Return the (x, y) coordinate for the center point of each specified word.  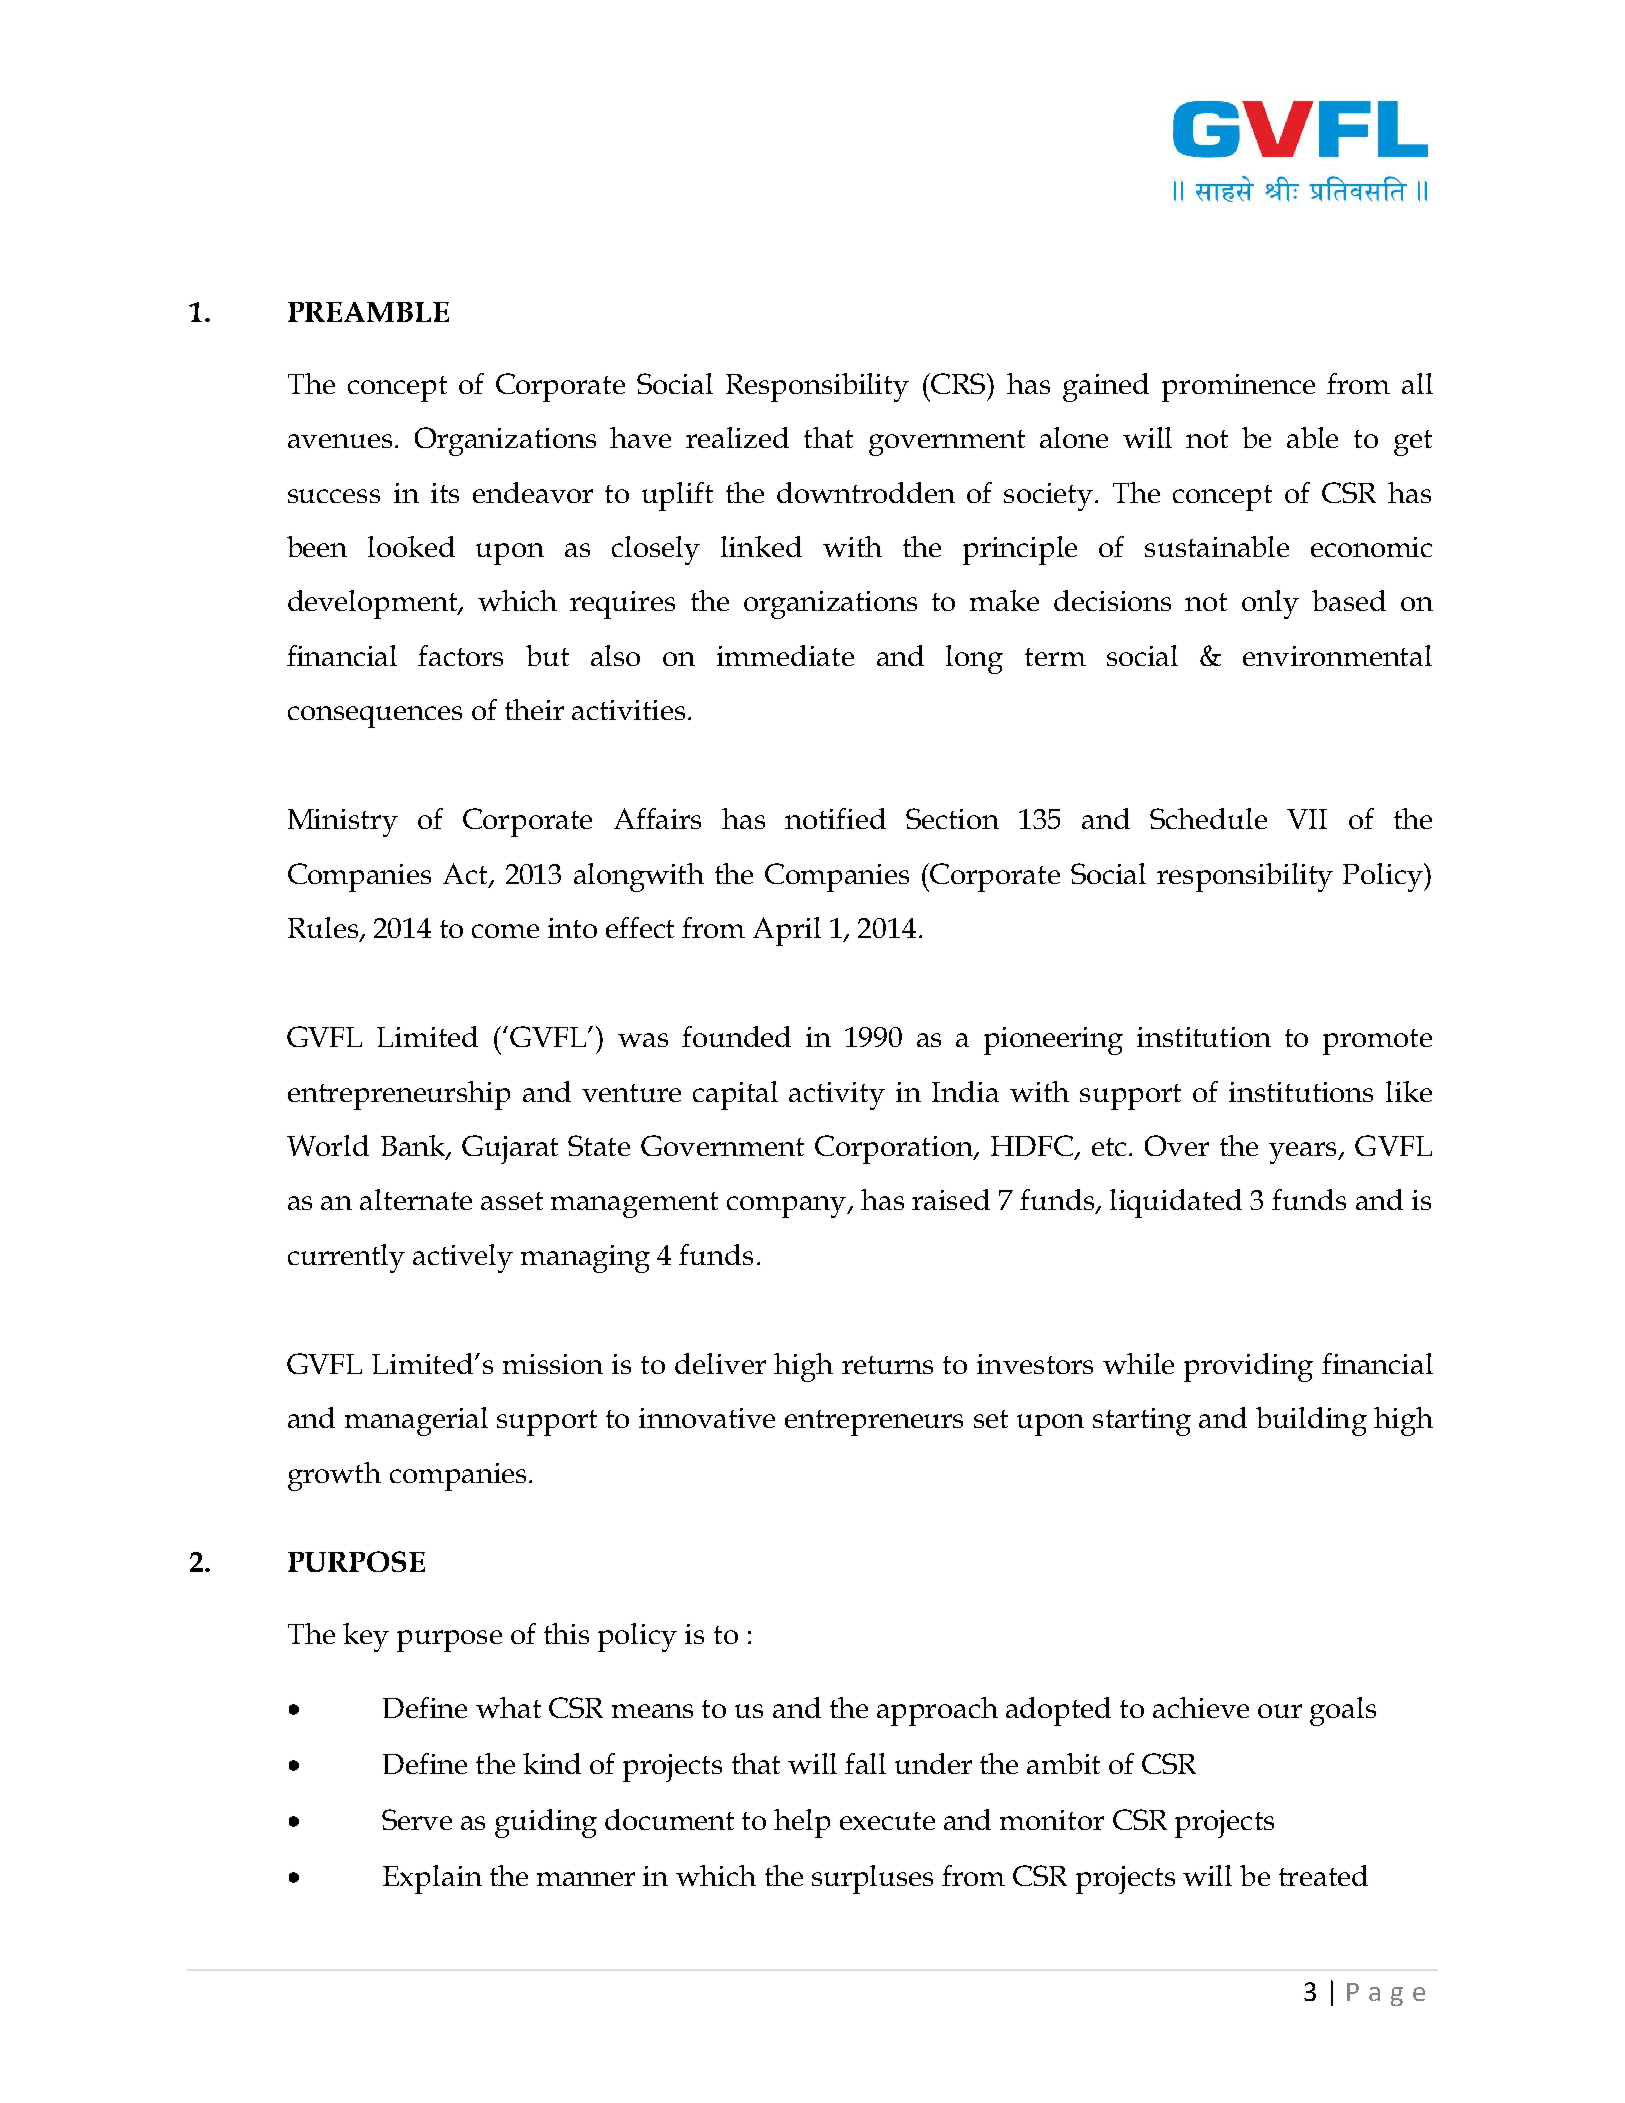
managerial (416, 1421)
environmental (1337, 655)
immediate (785, 655)
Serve (417, 1819)
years (1304, 1153)
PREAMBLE (368, 312)
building (1311, 1421)
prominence (1238, 388)
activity (837, 1096)
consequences (375, 717)
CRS (958, 383)
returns (887, 1365)
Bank (414, 1147)
